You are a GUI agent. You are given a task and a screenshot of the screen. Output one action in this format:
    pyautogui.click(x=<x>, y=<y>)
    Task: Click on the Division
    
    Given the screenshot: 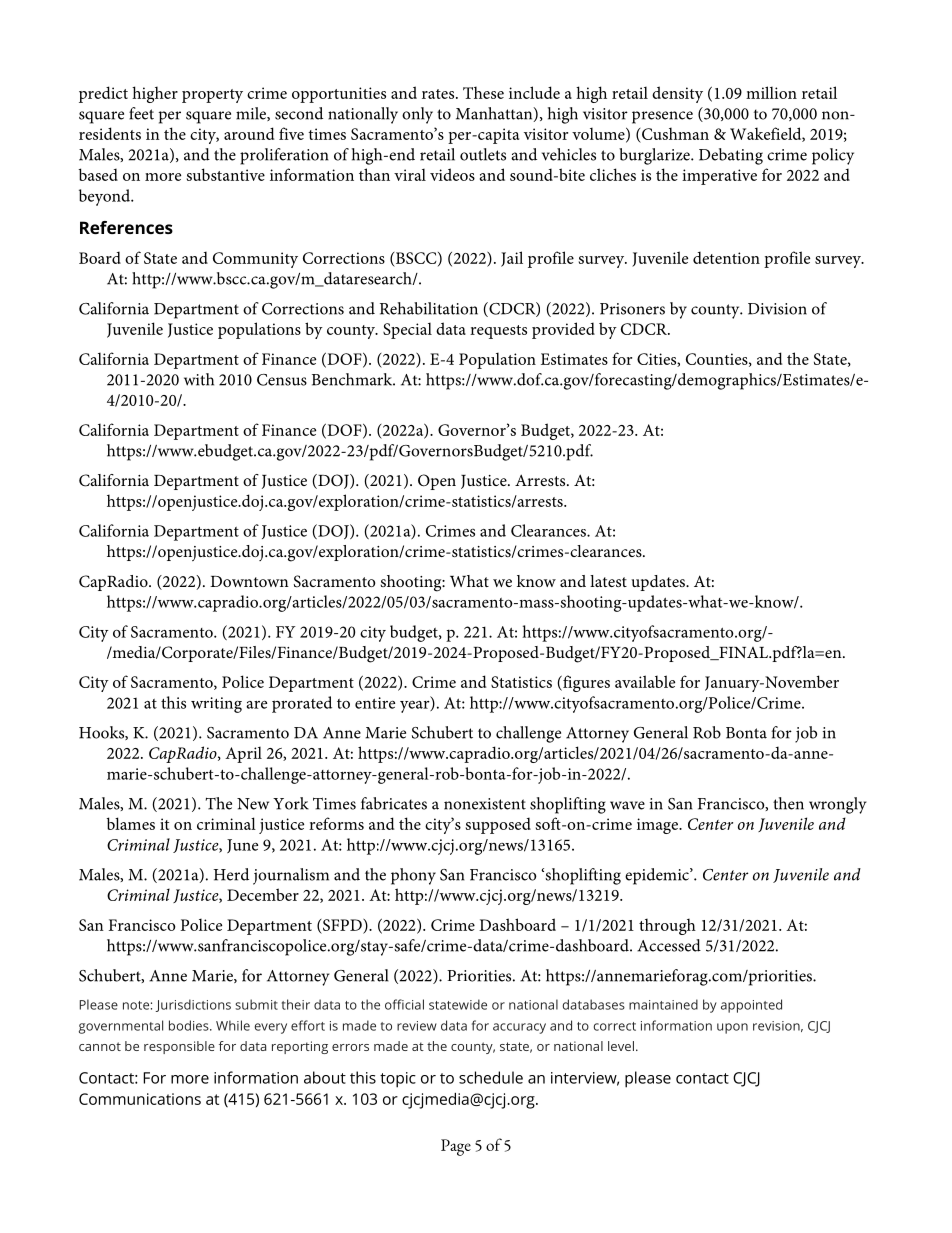 What is the action you would take?
    pyautogui.click(x=777, y=309)
